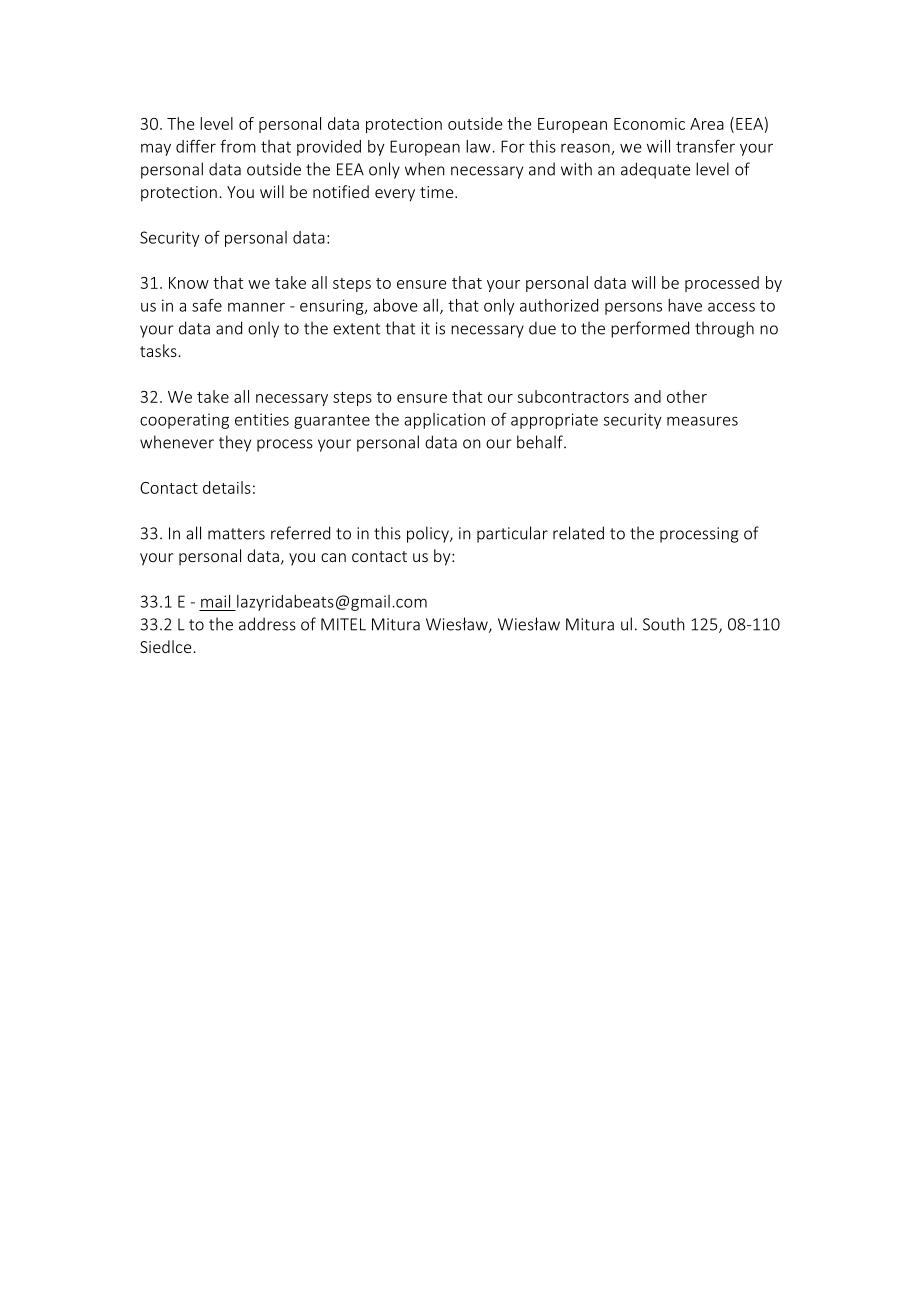 The height and width of the document is (1308, 924). What do you see at coordinates (238, 146) in the document?
I see `from` at bounding box center [238, 146].
